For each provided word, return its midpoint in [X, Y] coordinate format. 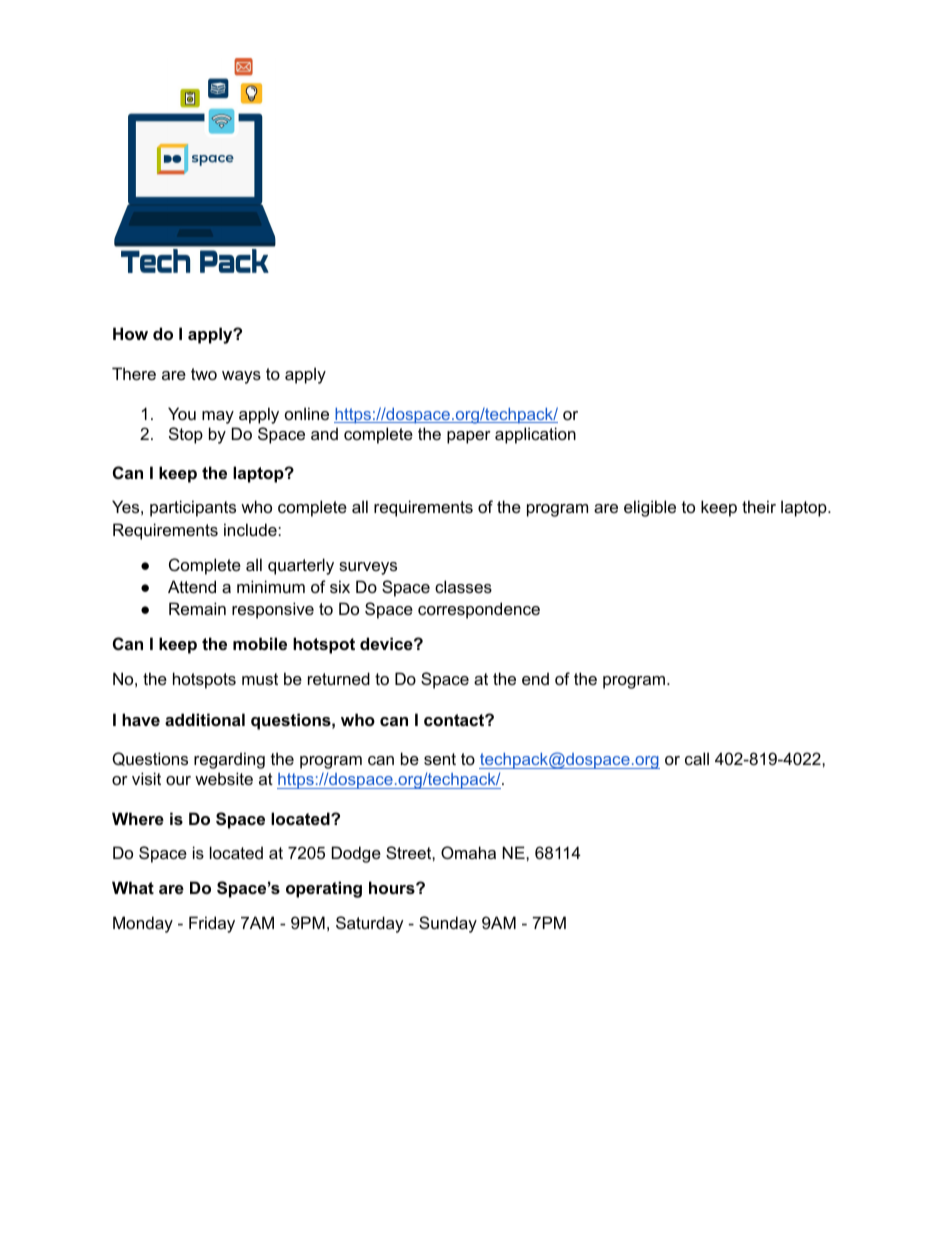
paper [469, 437]
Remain [197, 608]
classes [463, 586]
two [204, 374]
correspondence [479, 610]
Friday [212, 924]
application [535, 435]
